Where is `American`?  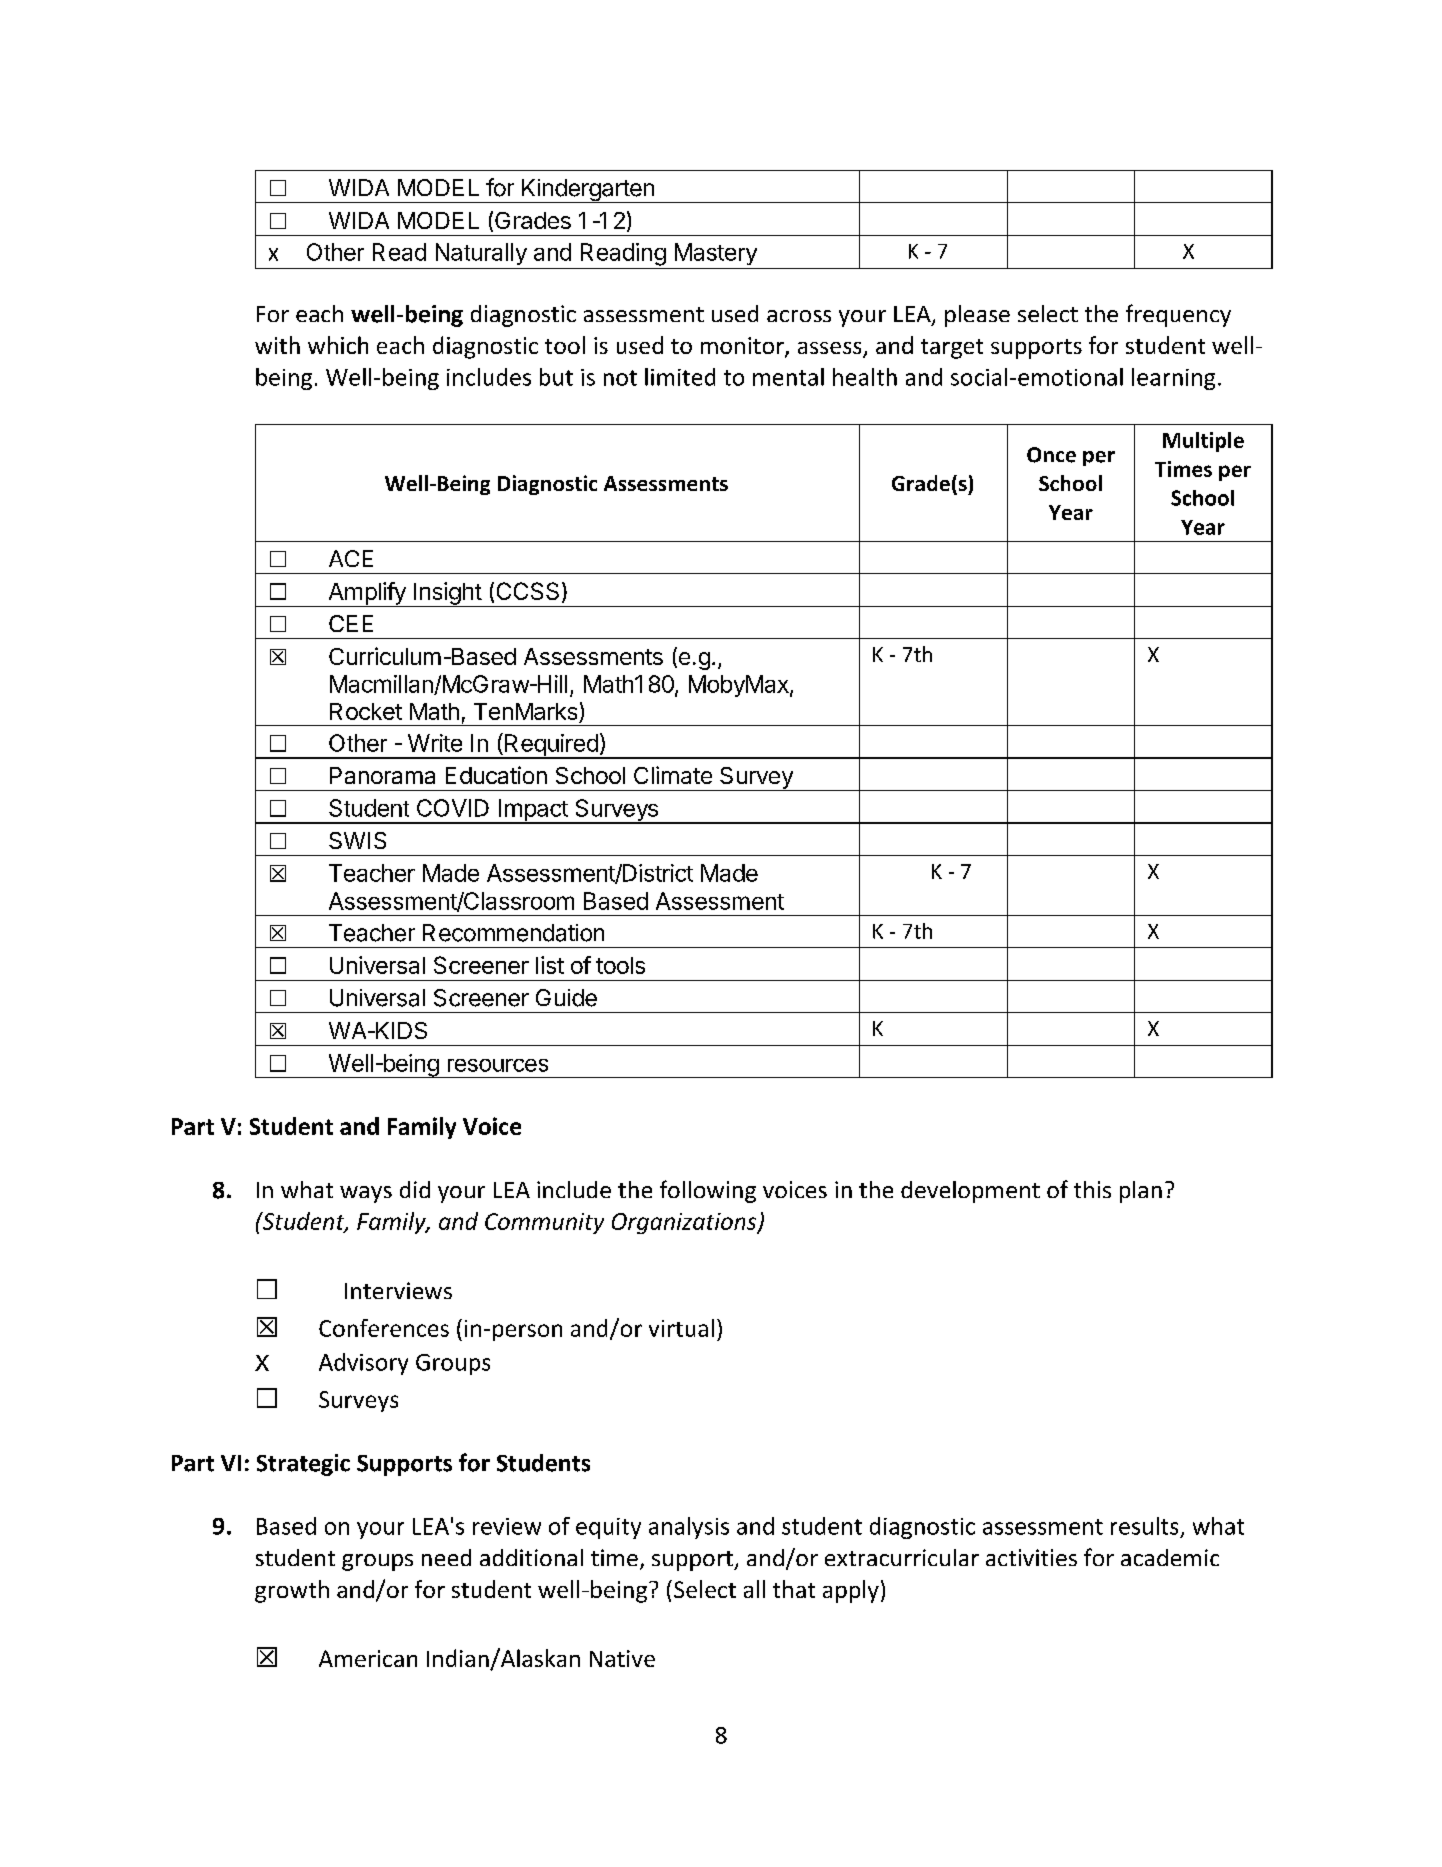 American is located at coordinates (368, 1658).
